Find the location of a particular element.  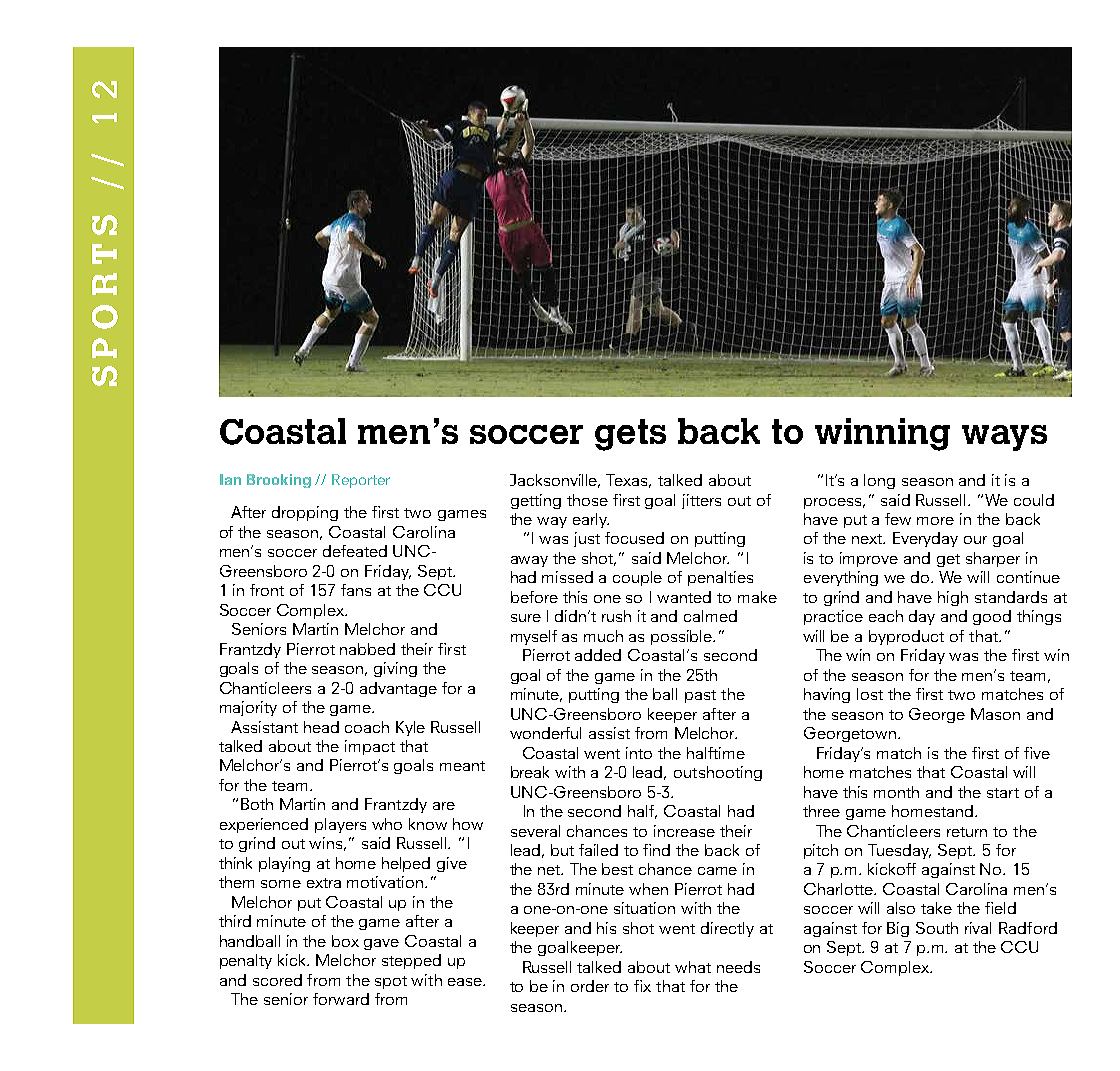

Reporter is located at coordinates (361, 481).
